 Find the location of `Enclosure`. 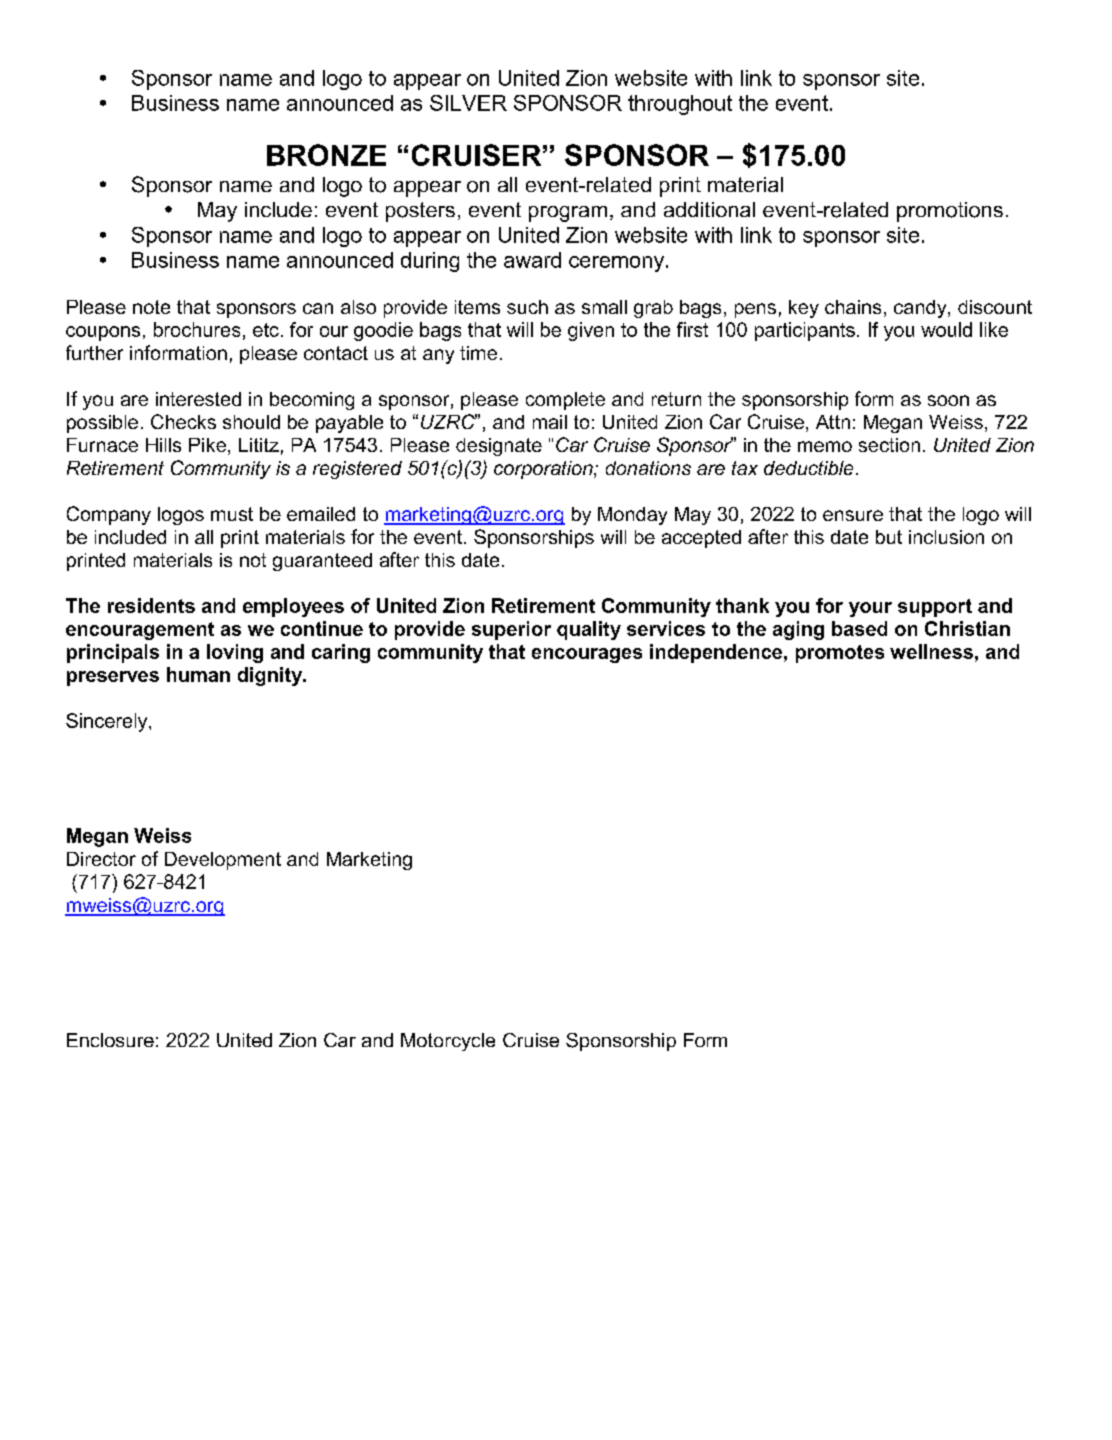

Enclosure is located at coordinates (110, 1040).
